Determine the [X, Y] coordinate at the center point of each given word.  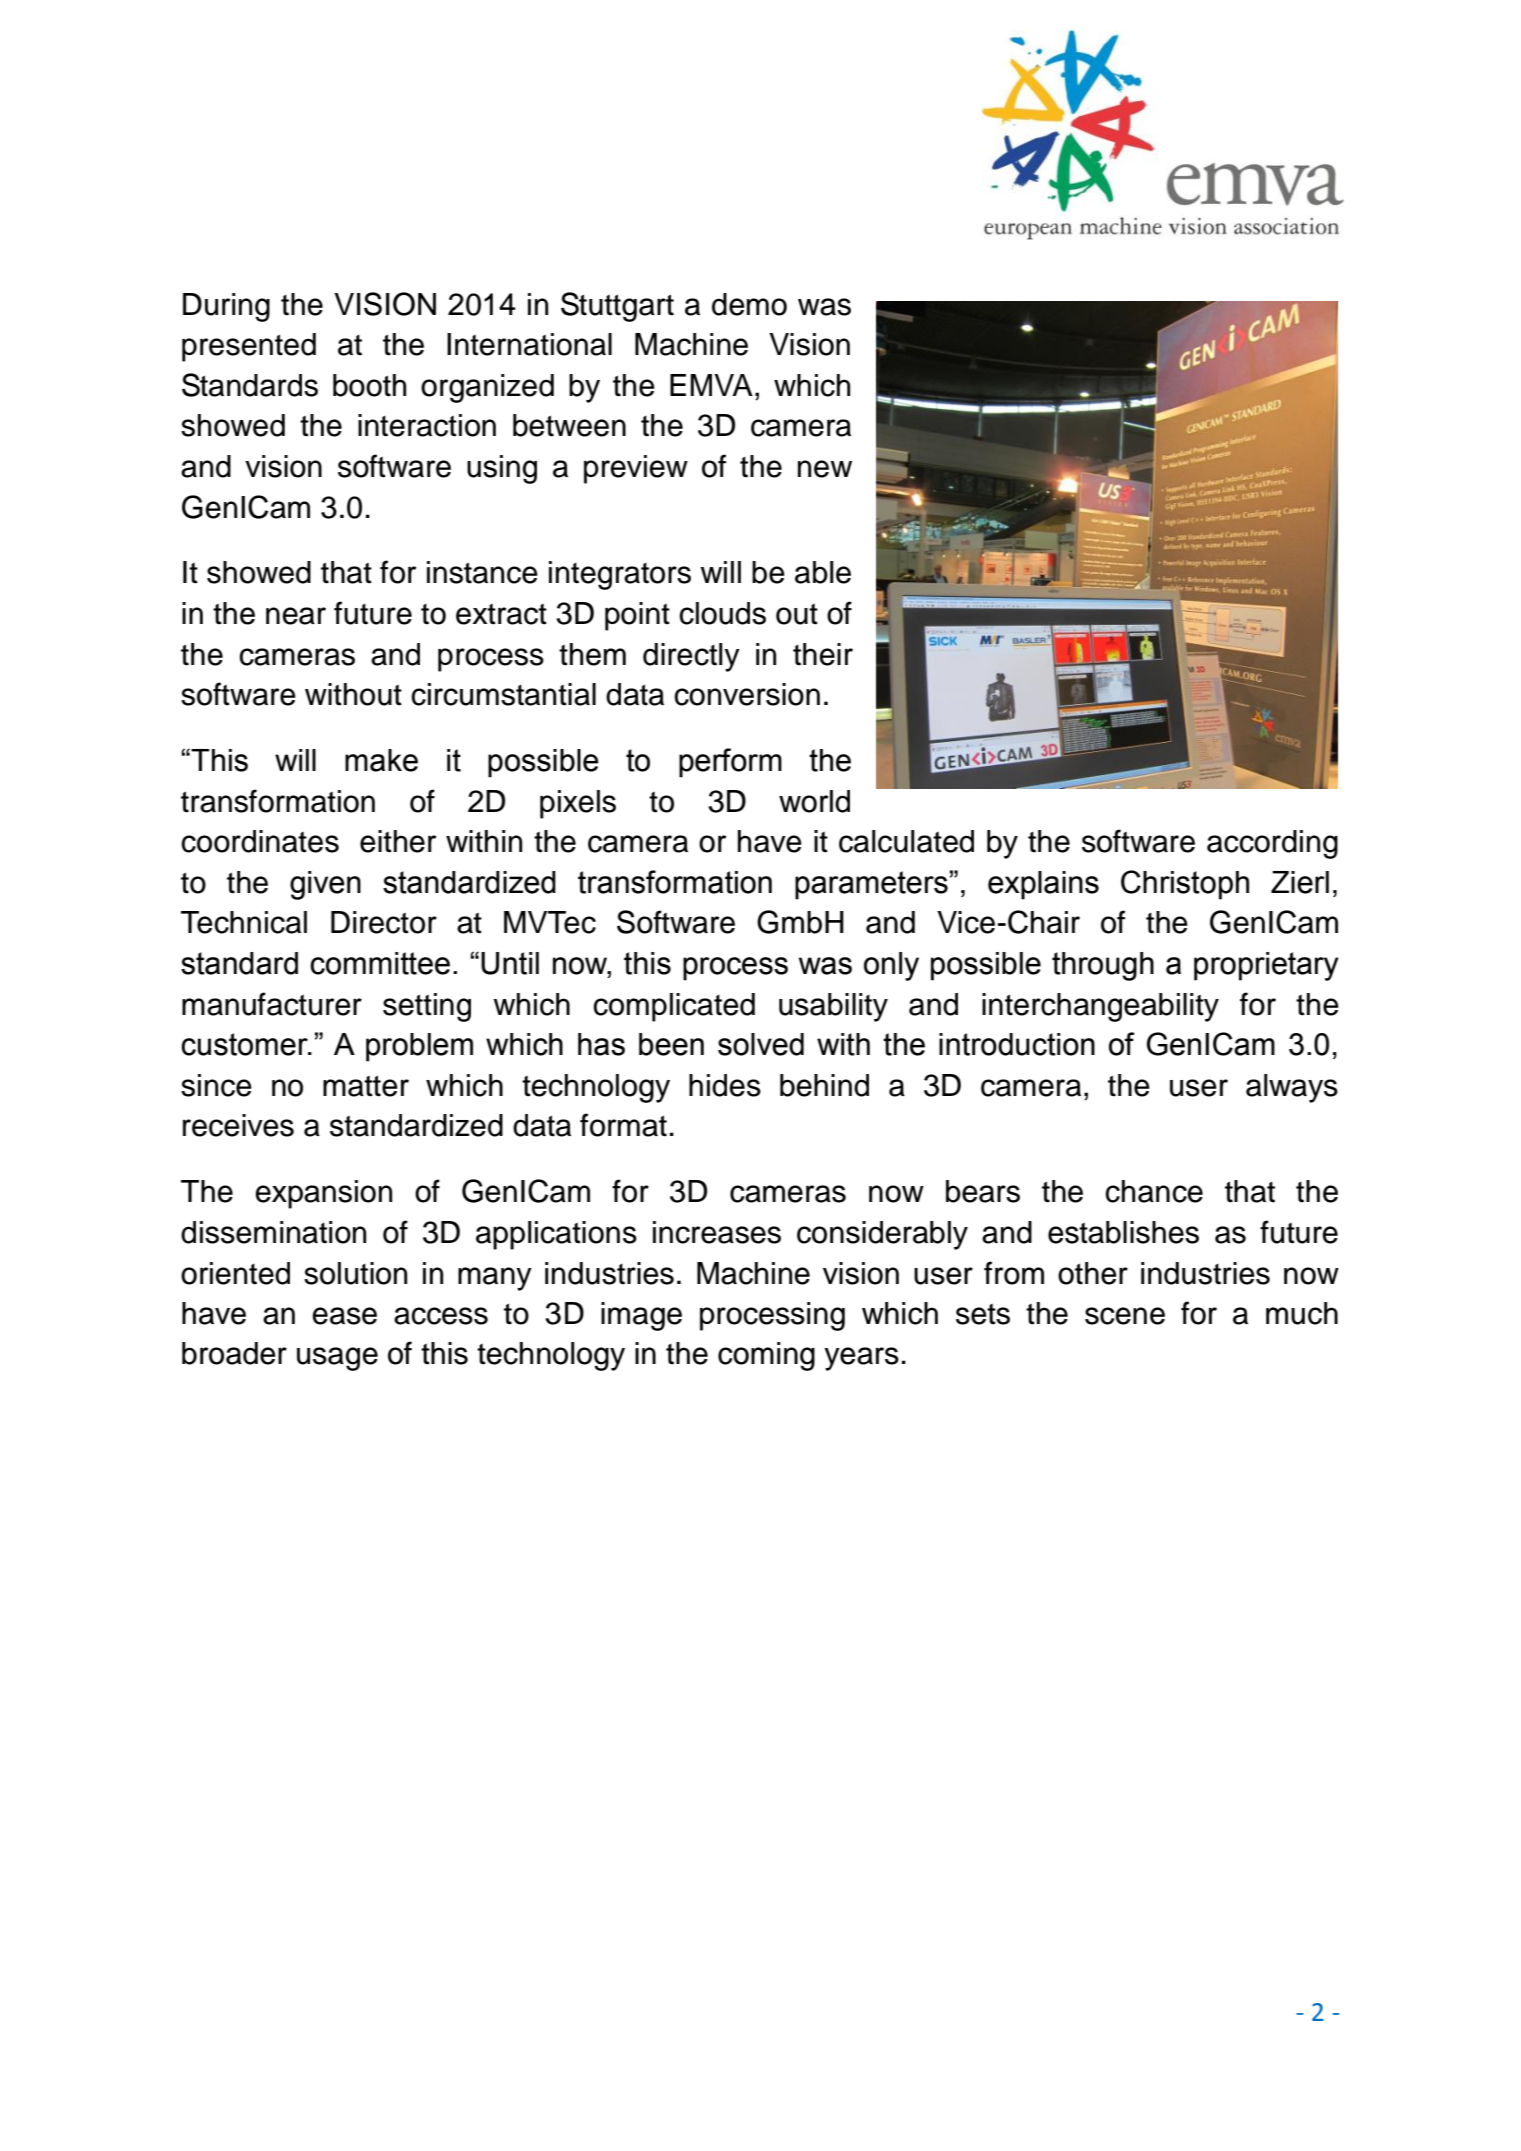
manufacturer [272, 1004]
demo [749, 304]
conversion [747, 694]
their [823, 654]
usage [337, 1359]
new [825, 469]
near [296, 616]
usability [833, 1007]
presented [249, 347]
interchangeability [1100, 1007]
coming [766, 1356]
